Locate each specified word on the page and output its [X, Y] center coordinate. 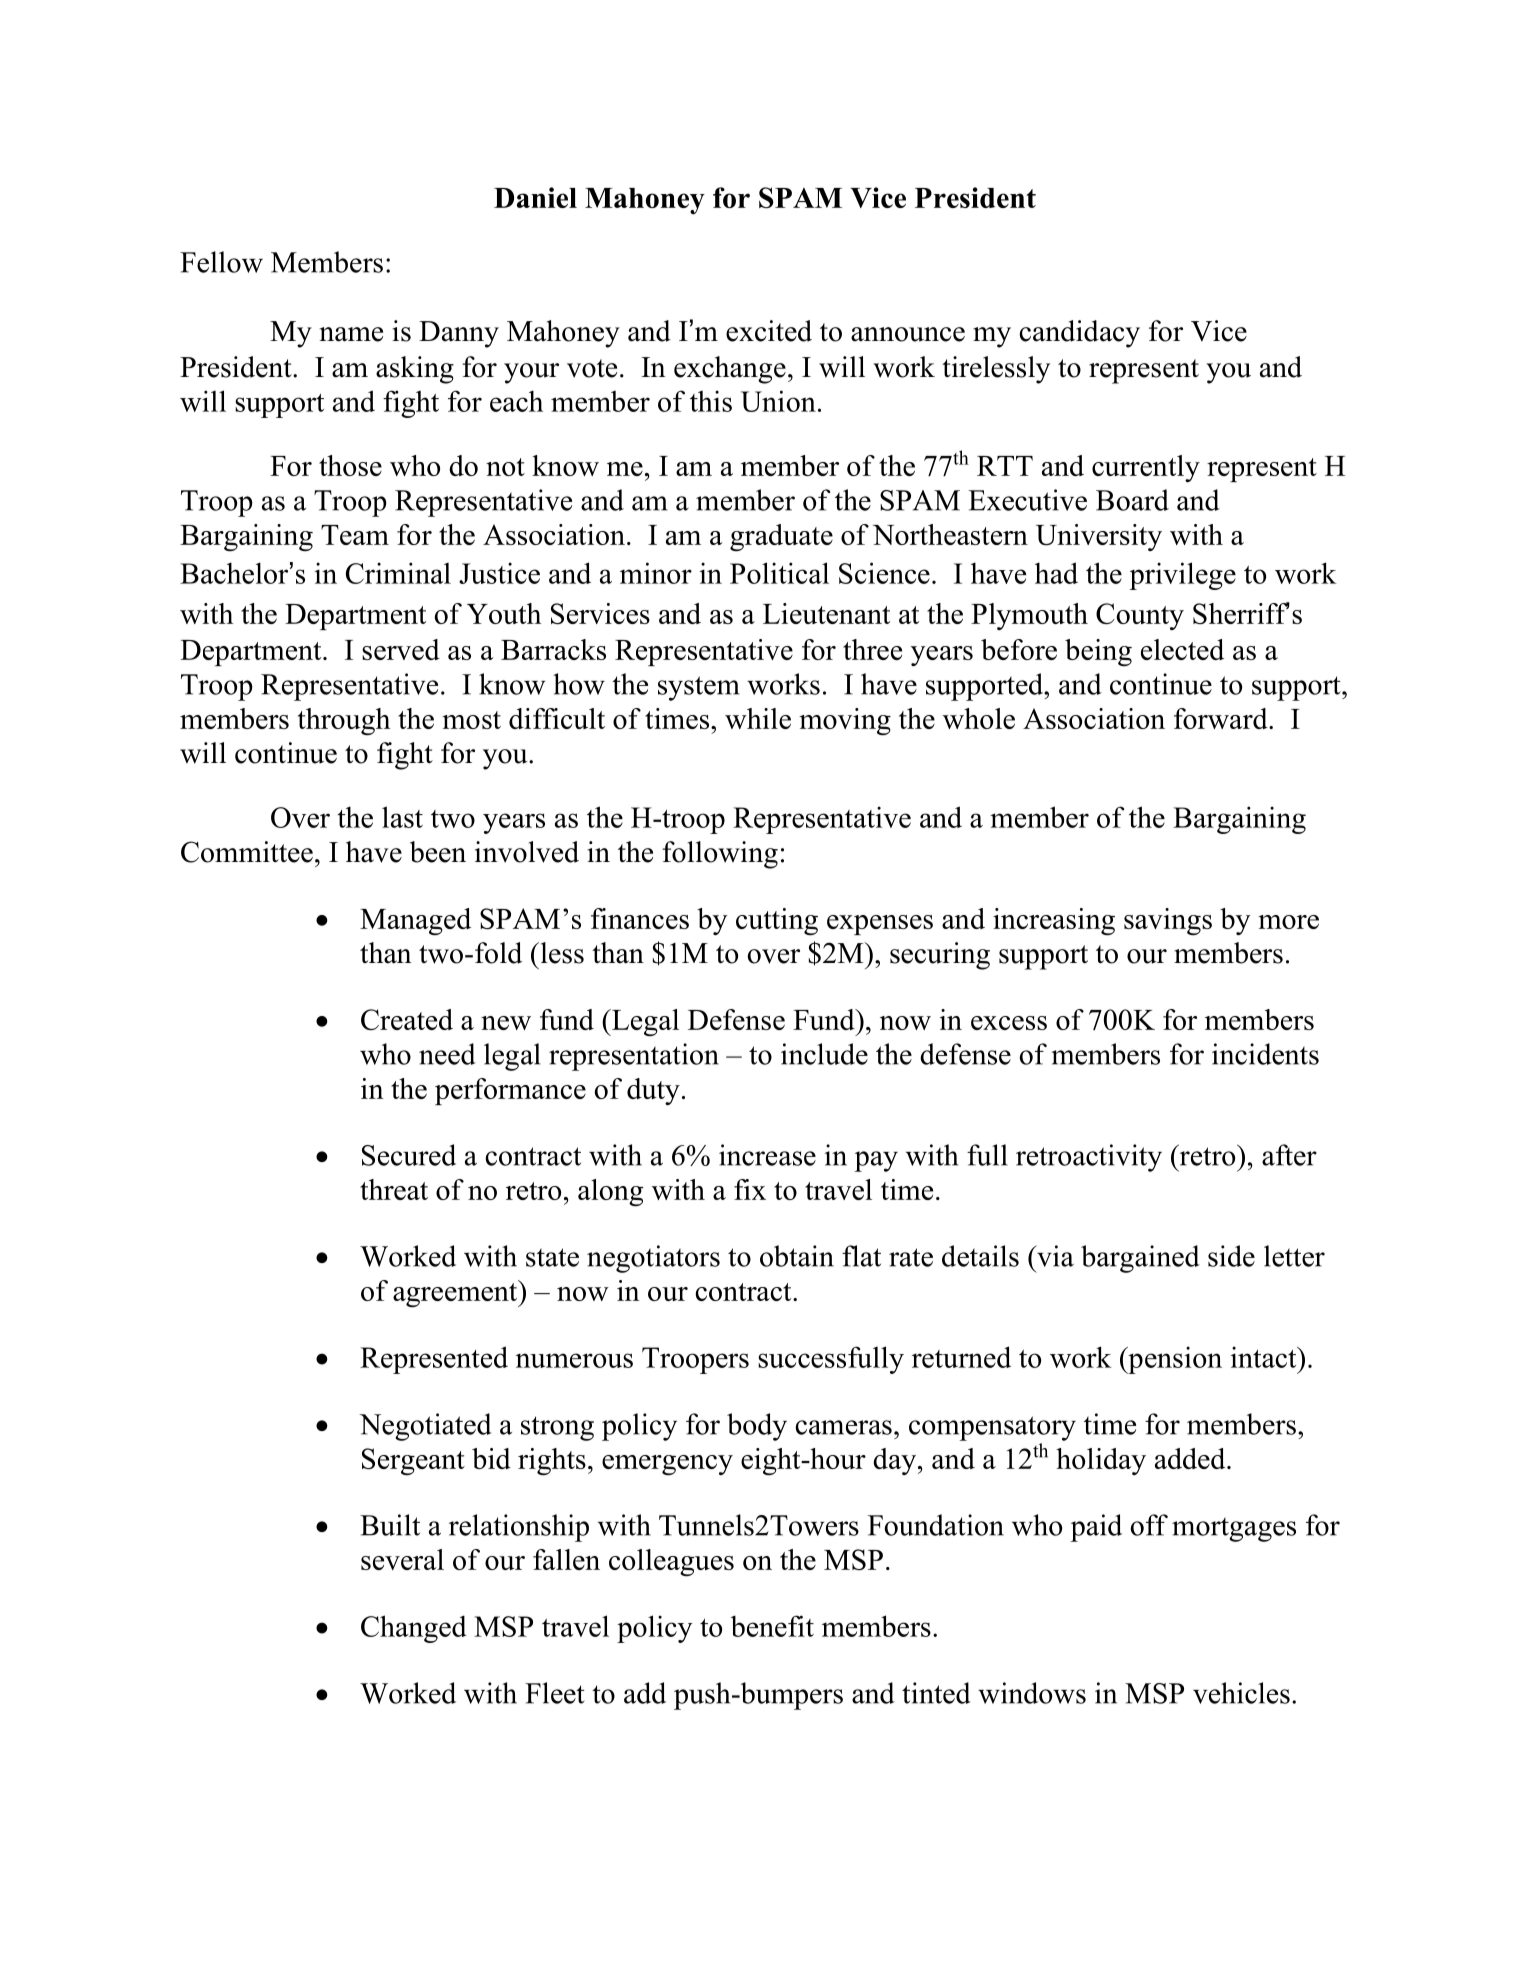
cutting [777, 922]
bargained [1140, 1259]
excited [769, 331]
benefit [772, 1626]
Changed [414, 1629]
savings [1168, 922]
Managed [415, 922]
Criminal [398, 573]
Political [779, 573]
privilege [1183, 576]
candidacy [1079, 334]
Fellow [221, 262]
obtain [797, 1256]
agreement [456, 1294]
